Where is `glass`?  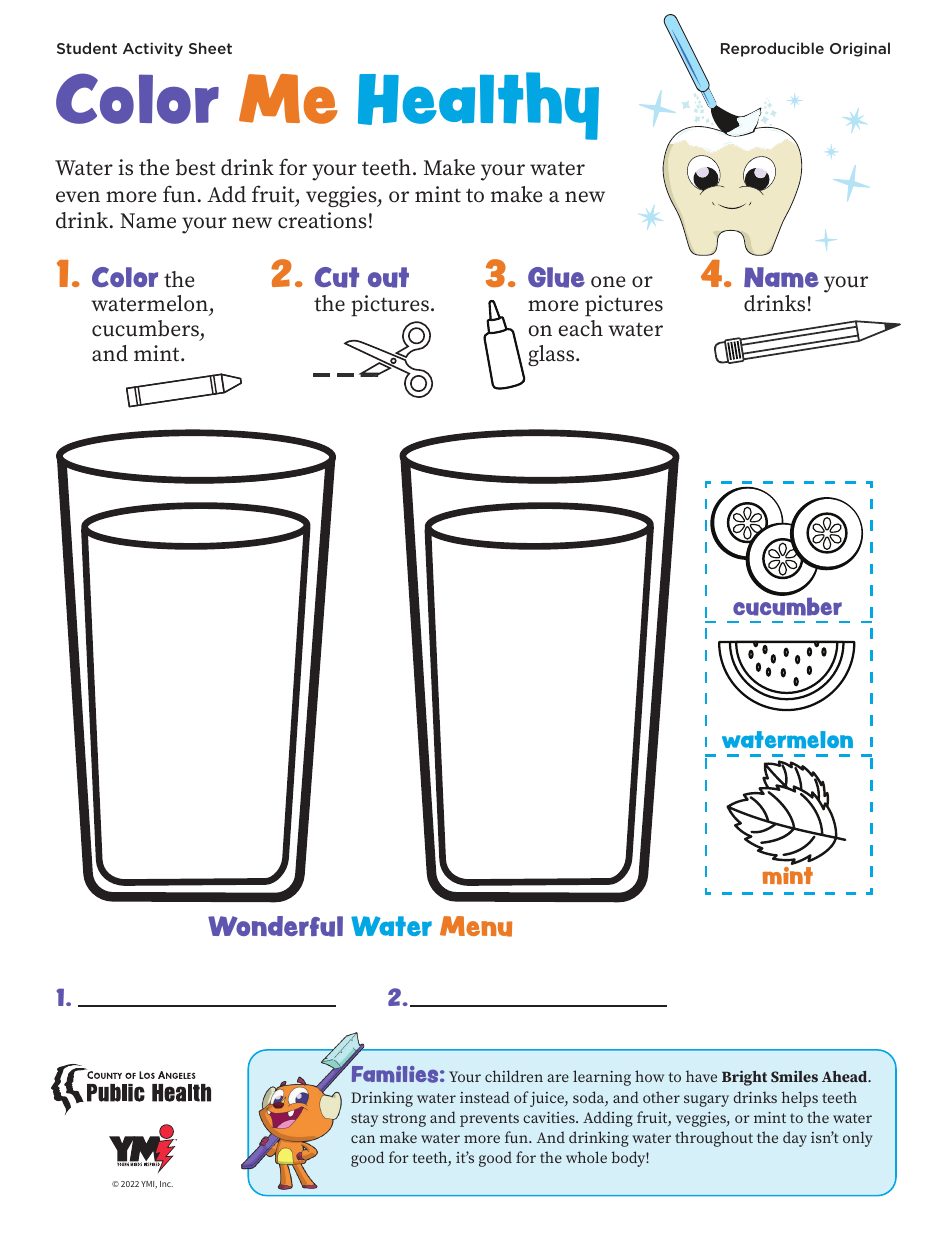 glass is located at coordinates (552, 355).
